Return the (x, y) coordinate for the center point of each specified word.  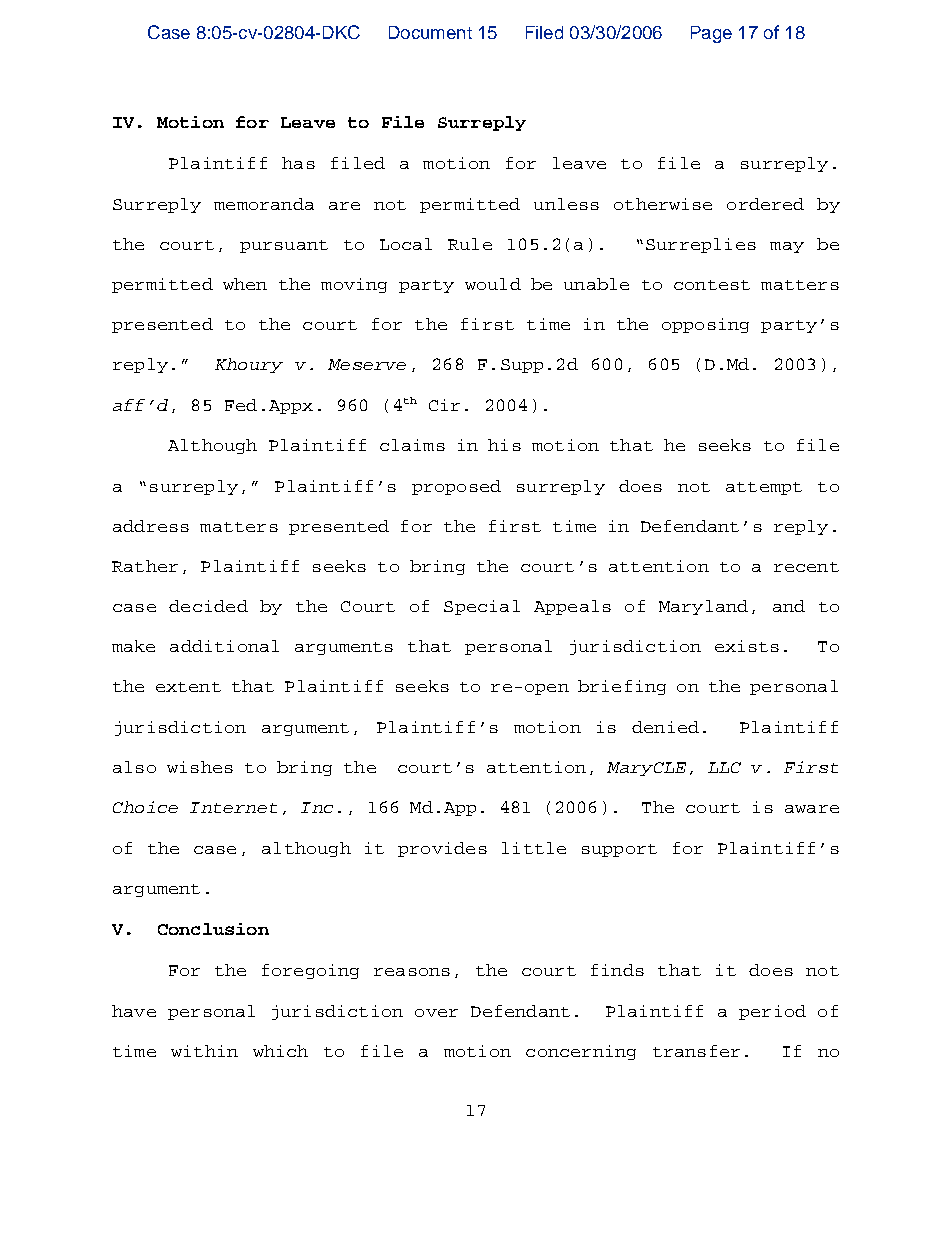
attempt (764, 488)
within (204, 1051)
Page (711, 34)
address (151, 526)
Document (430, 32)
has (298, 163)
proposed (456, 487)
